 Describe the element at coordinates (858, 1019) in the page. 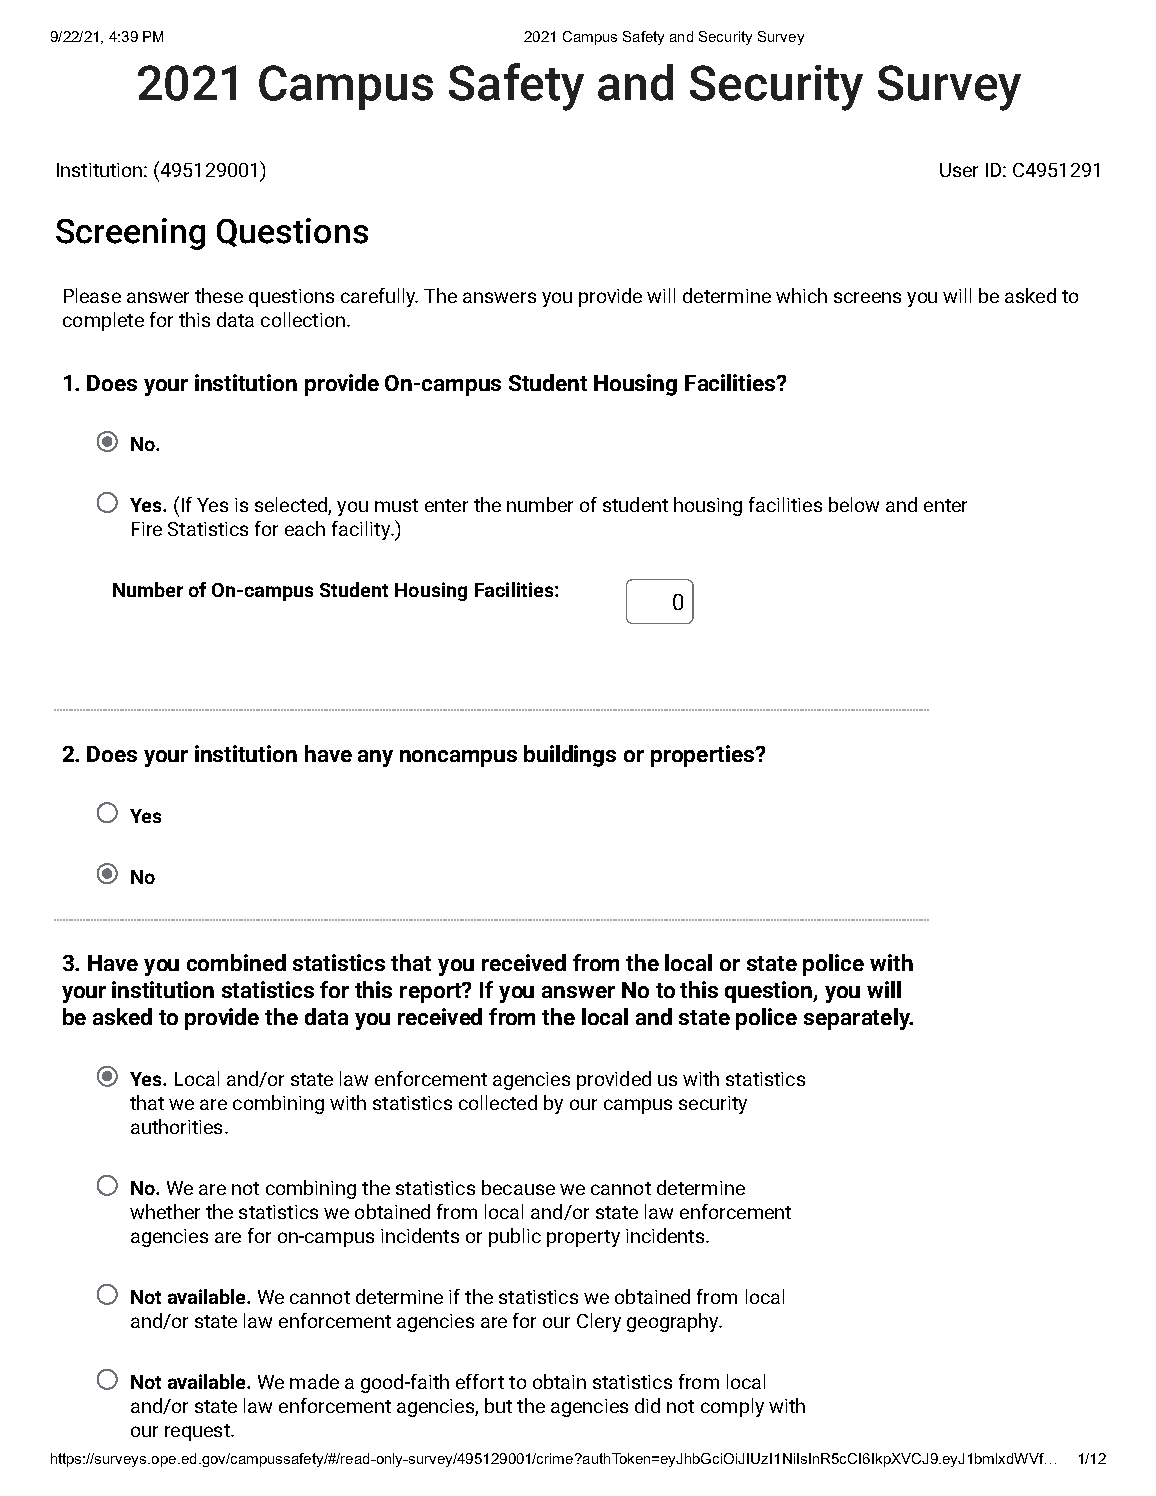

I see `separately` at that location.
